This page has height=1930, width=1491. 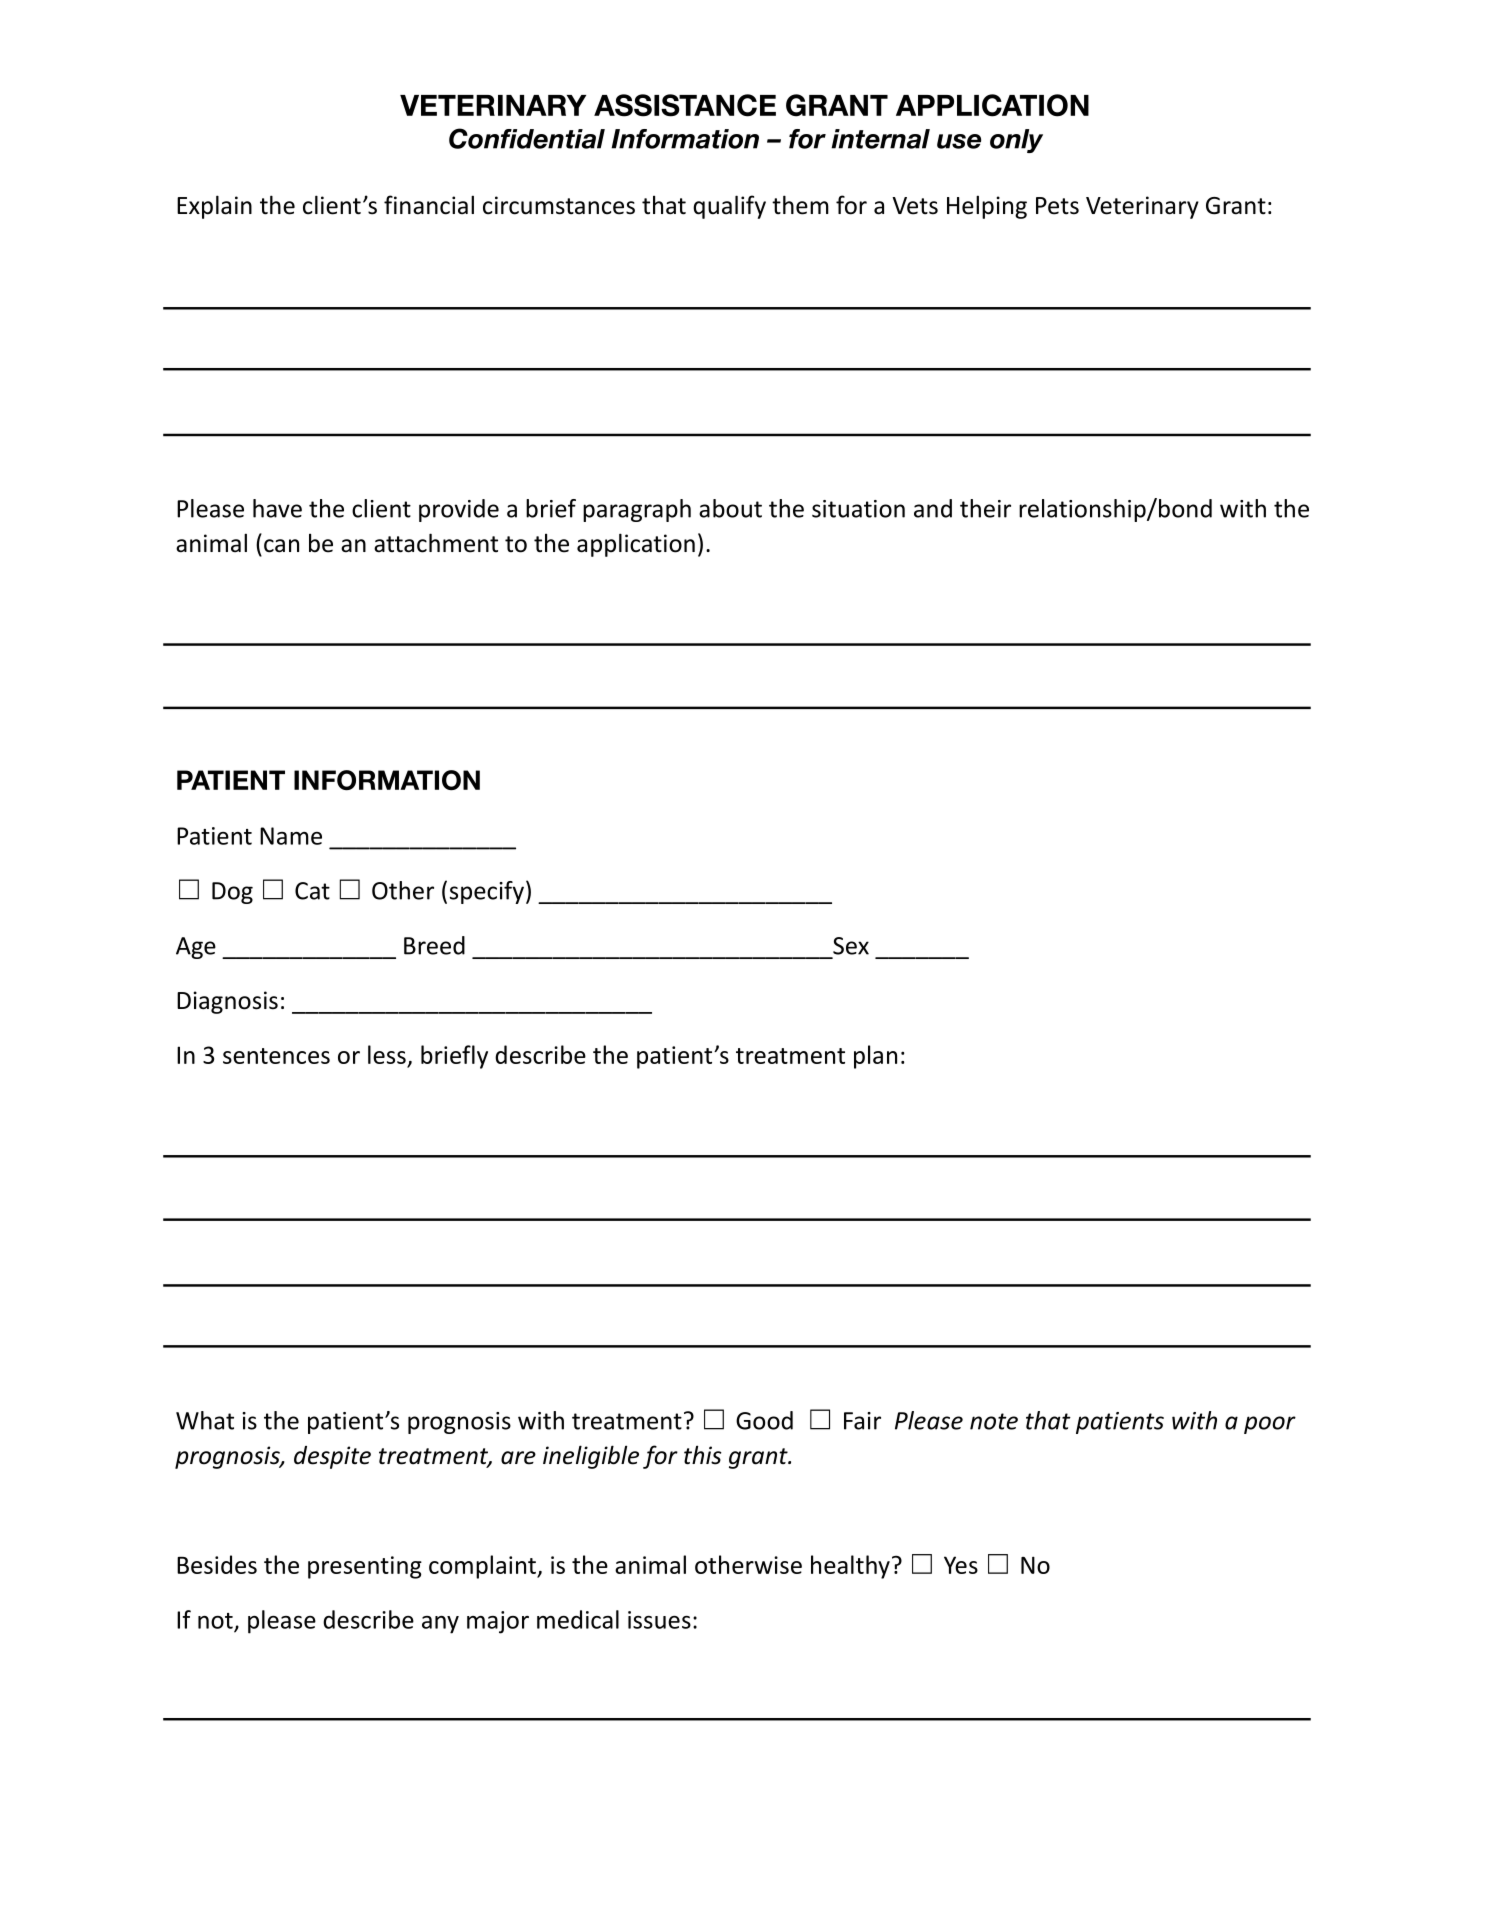 I want to click on issues, so click(x=659, y=1620).
